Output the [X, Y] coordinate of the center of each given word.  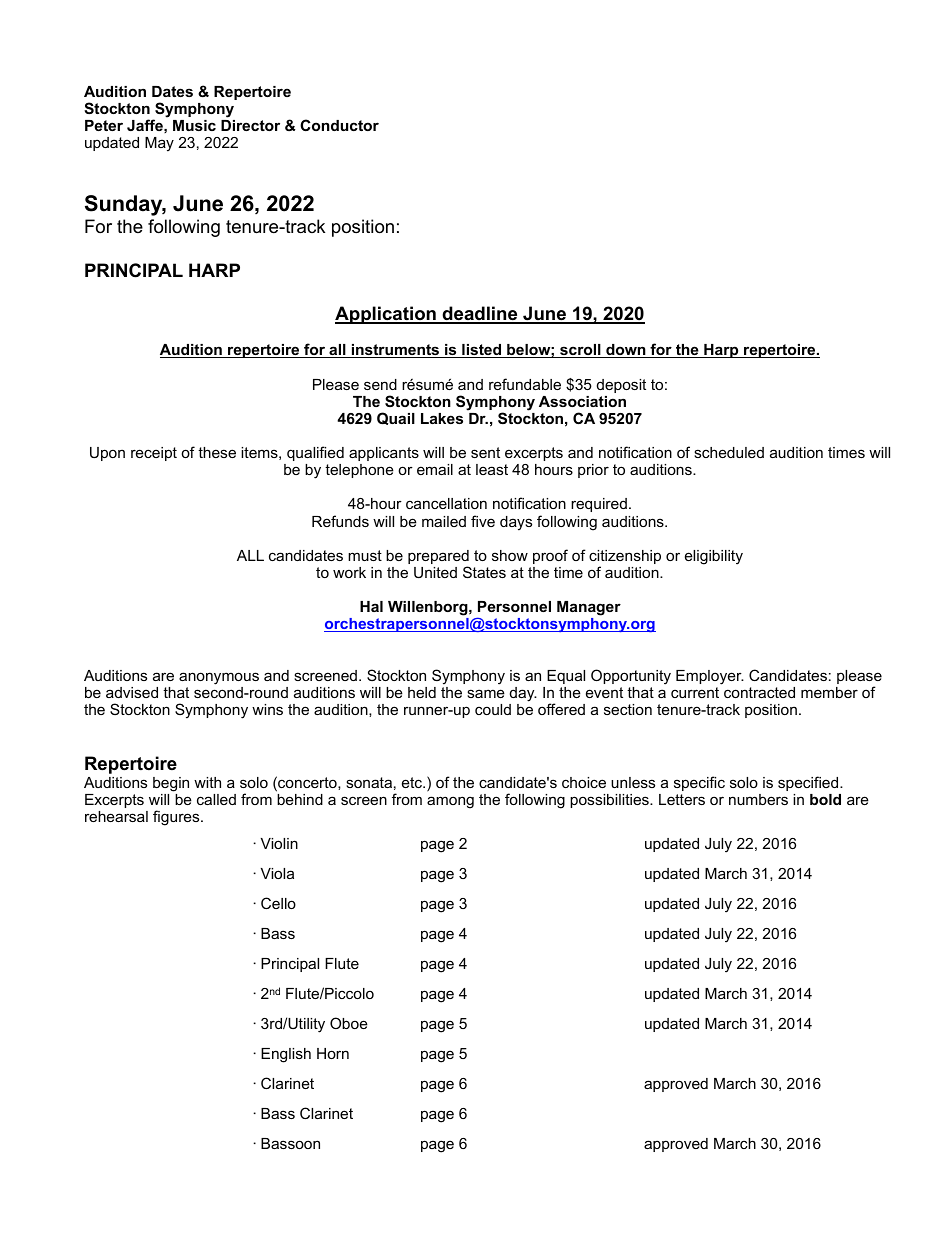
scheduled [729, 452]
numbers [758, 799]
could [493, 709]
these [217, 452]
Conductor [339, 125]
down [626, 351]
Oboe [349, 1023]
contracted [759, 692]
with [207, 782]
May [159, 144]
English [286, 1055]
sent [485, 452]
